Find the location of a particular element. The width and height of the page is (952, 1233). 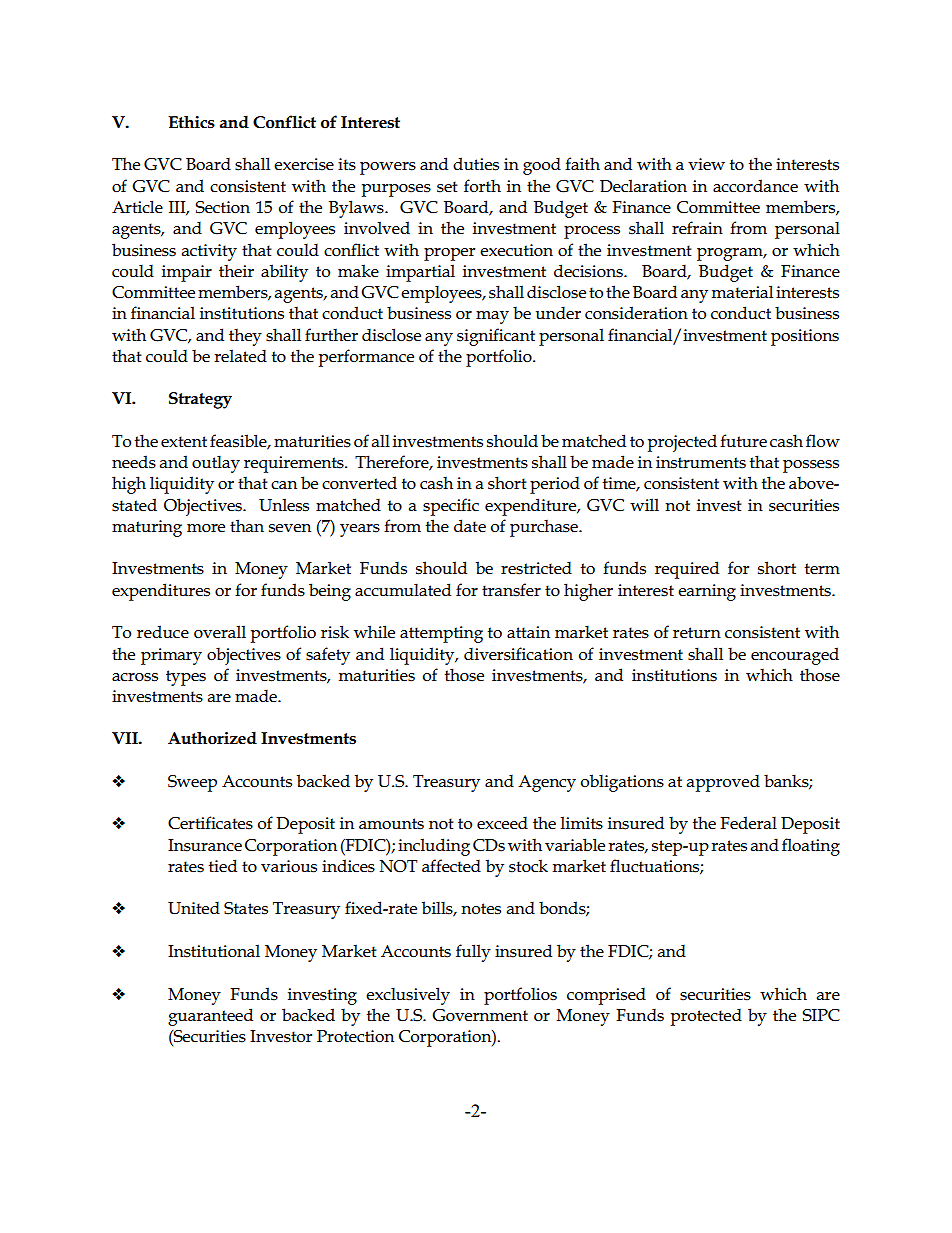

protected is located at coordinates (706, 1017).
